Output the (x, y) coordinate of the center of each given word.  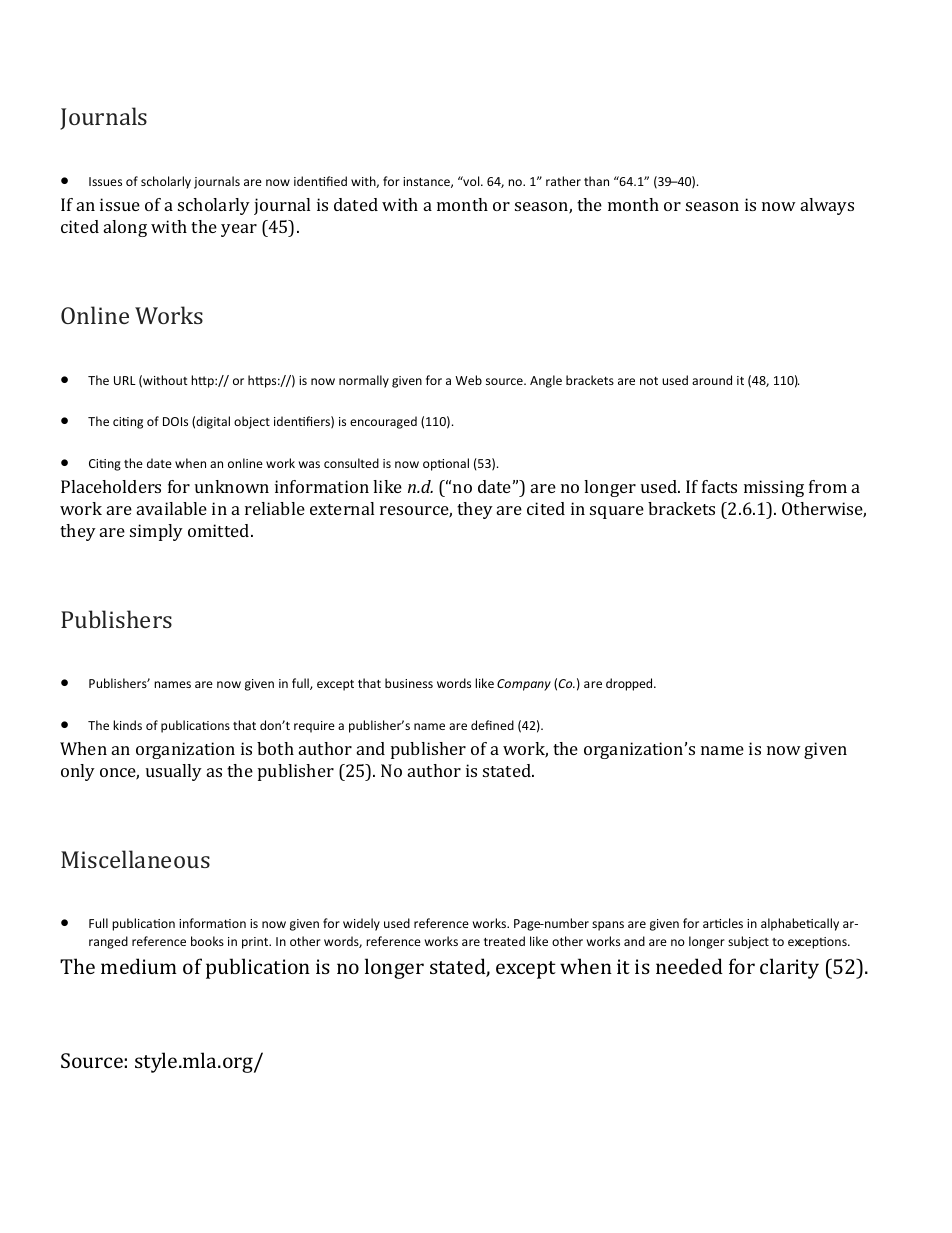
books (207, 941)
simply (156, 532)
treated (504, 941)
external (342, 508)
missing (774, 488)
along (125, 228)
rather (563, 181)
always (827, 206)
